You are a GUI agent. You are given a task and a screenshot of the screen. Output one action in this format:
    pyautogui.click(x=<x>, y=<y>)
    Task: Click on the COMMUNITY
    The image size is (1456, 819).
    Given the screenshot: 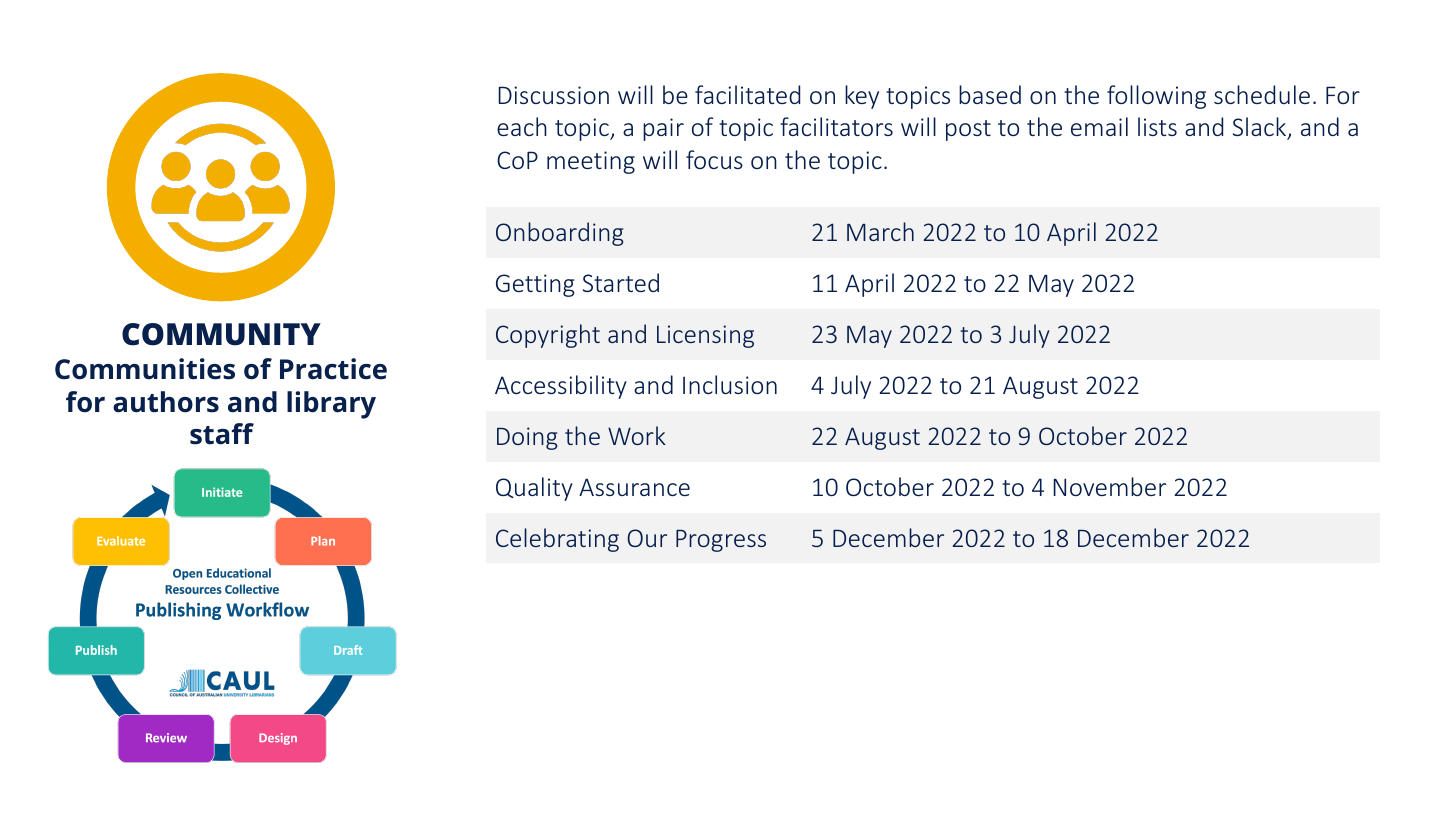 What is the action you would take?
    pyautogui.click(x=221, y=334)
